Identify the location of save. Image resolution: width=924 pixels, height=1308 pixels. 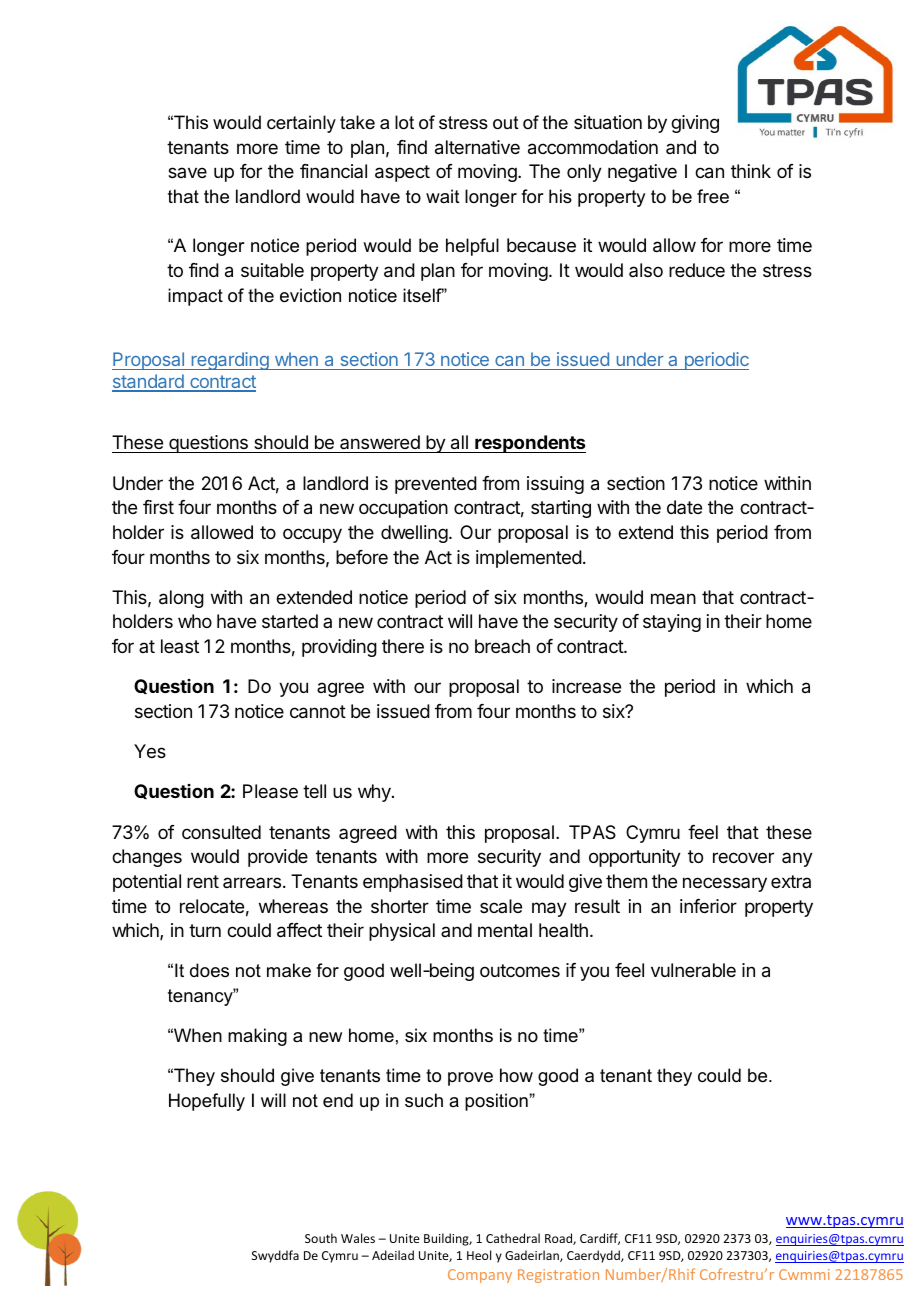
(187, 172).
